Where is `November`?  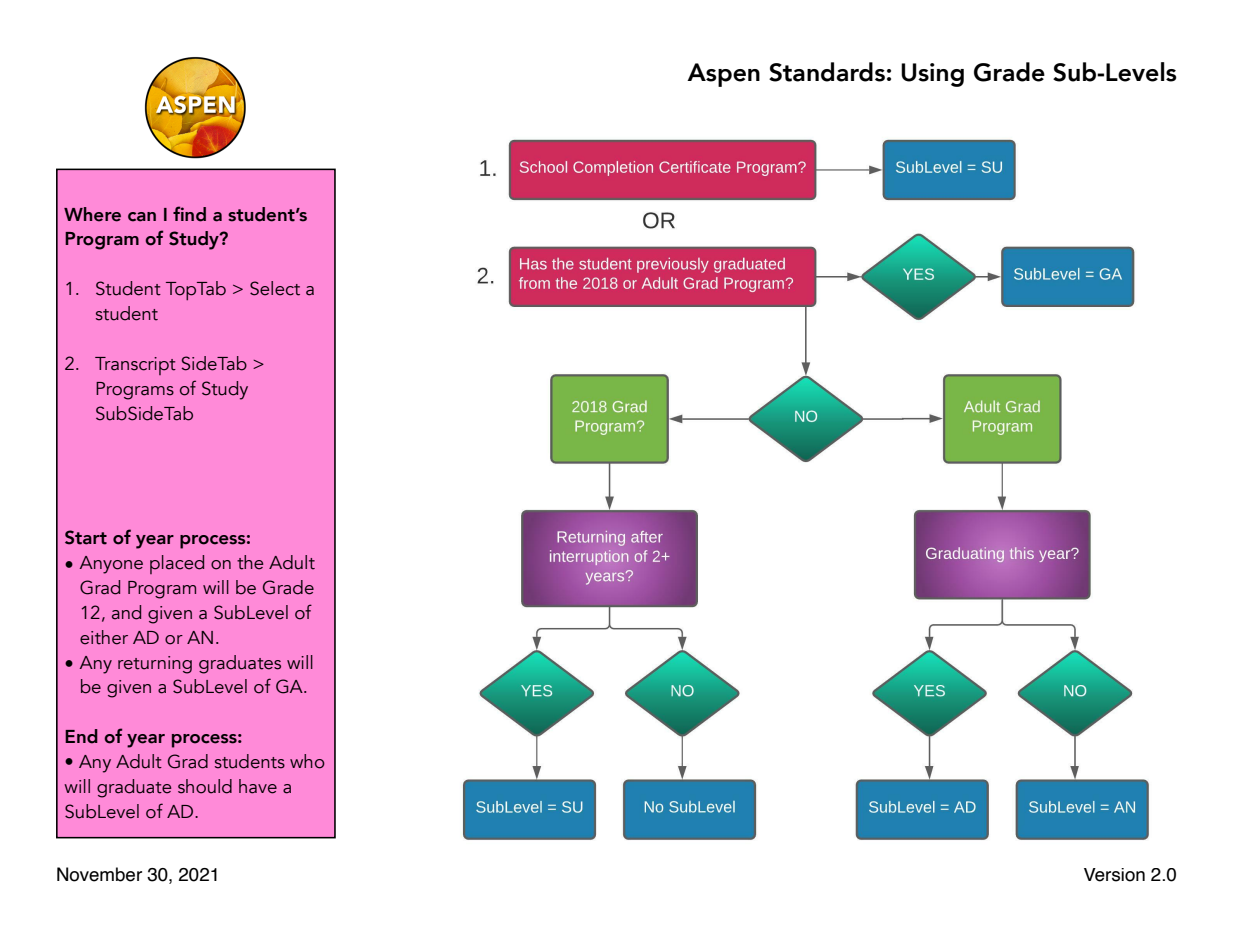 November is located at coordinates (99, 874).
